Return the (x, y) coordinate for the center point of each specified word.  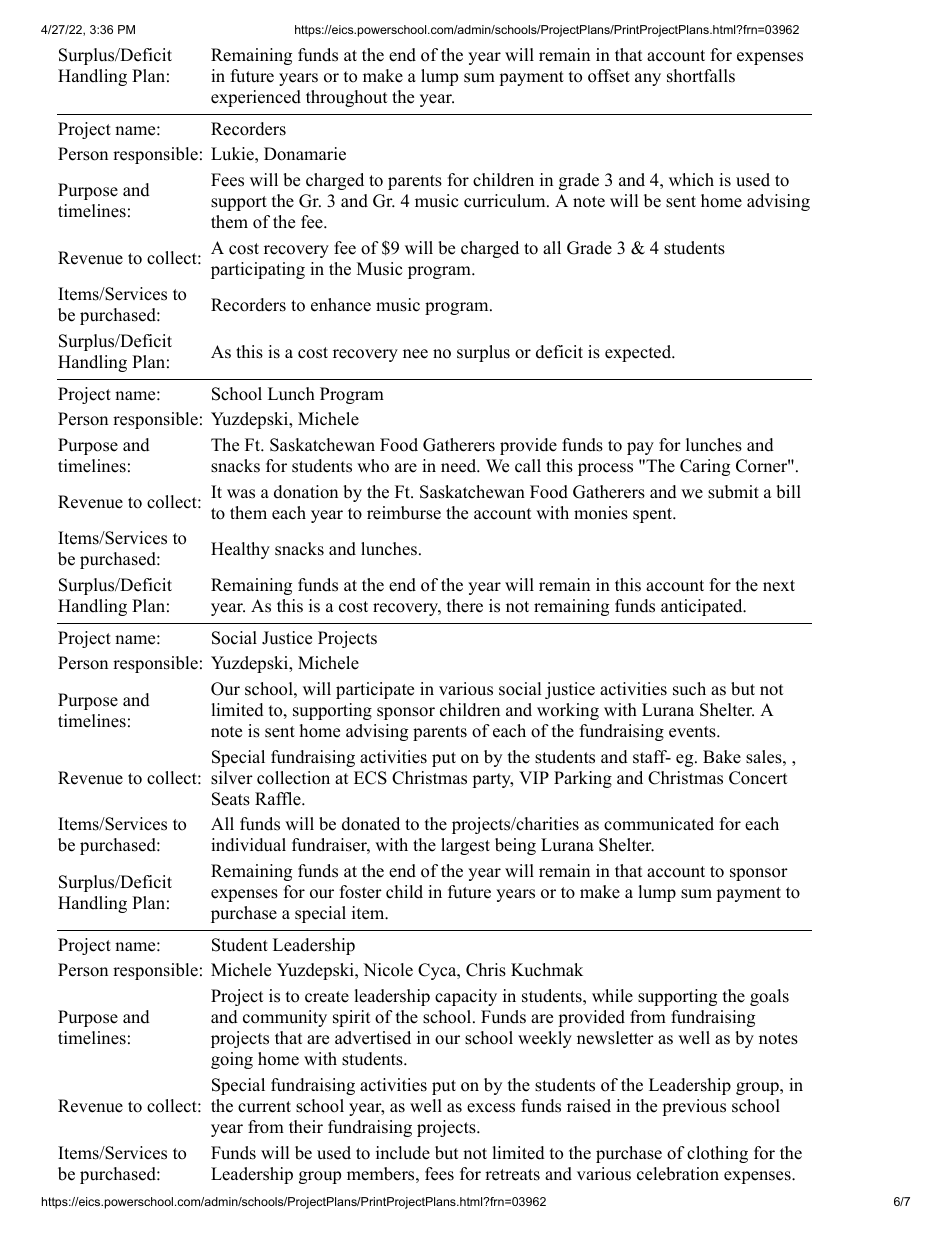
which (691, 180)
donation (306, 492)
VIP (534, 777)
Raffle (279, 799)
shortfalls (701, 76)
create (327, 997)
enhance (341, 305)
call (528, 466)
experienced (256, 98)
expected (639, 353)
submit (733, 492)
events (693, 732)
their (306, 1127)
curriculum (506, 201)
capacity (466, 997)
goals (769, 997)
